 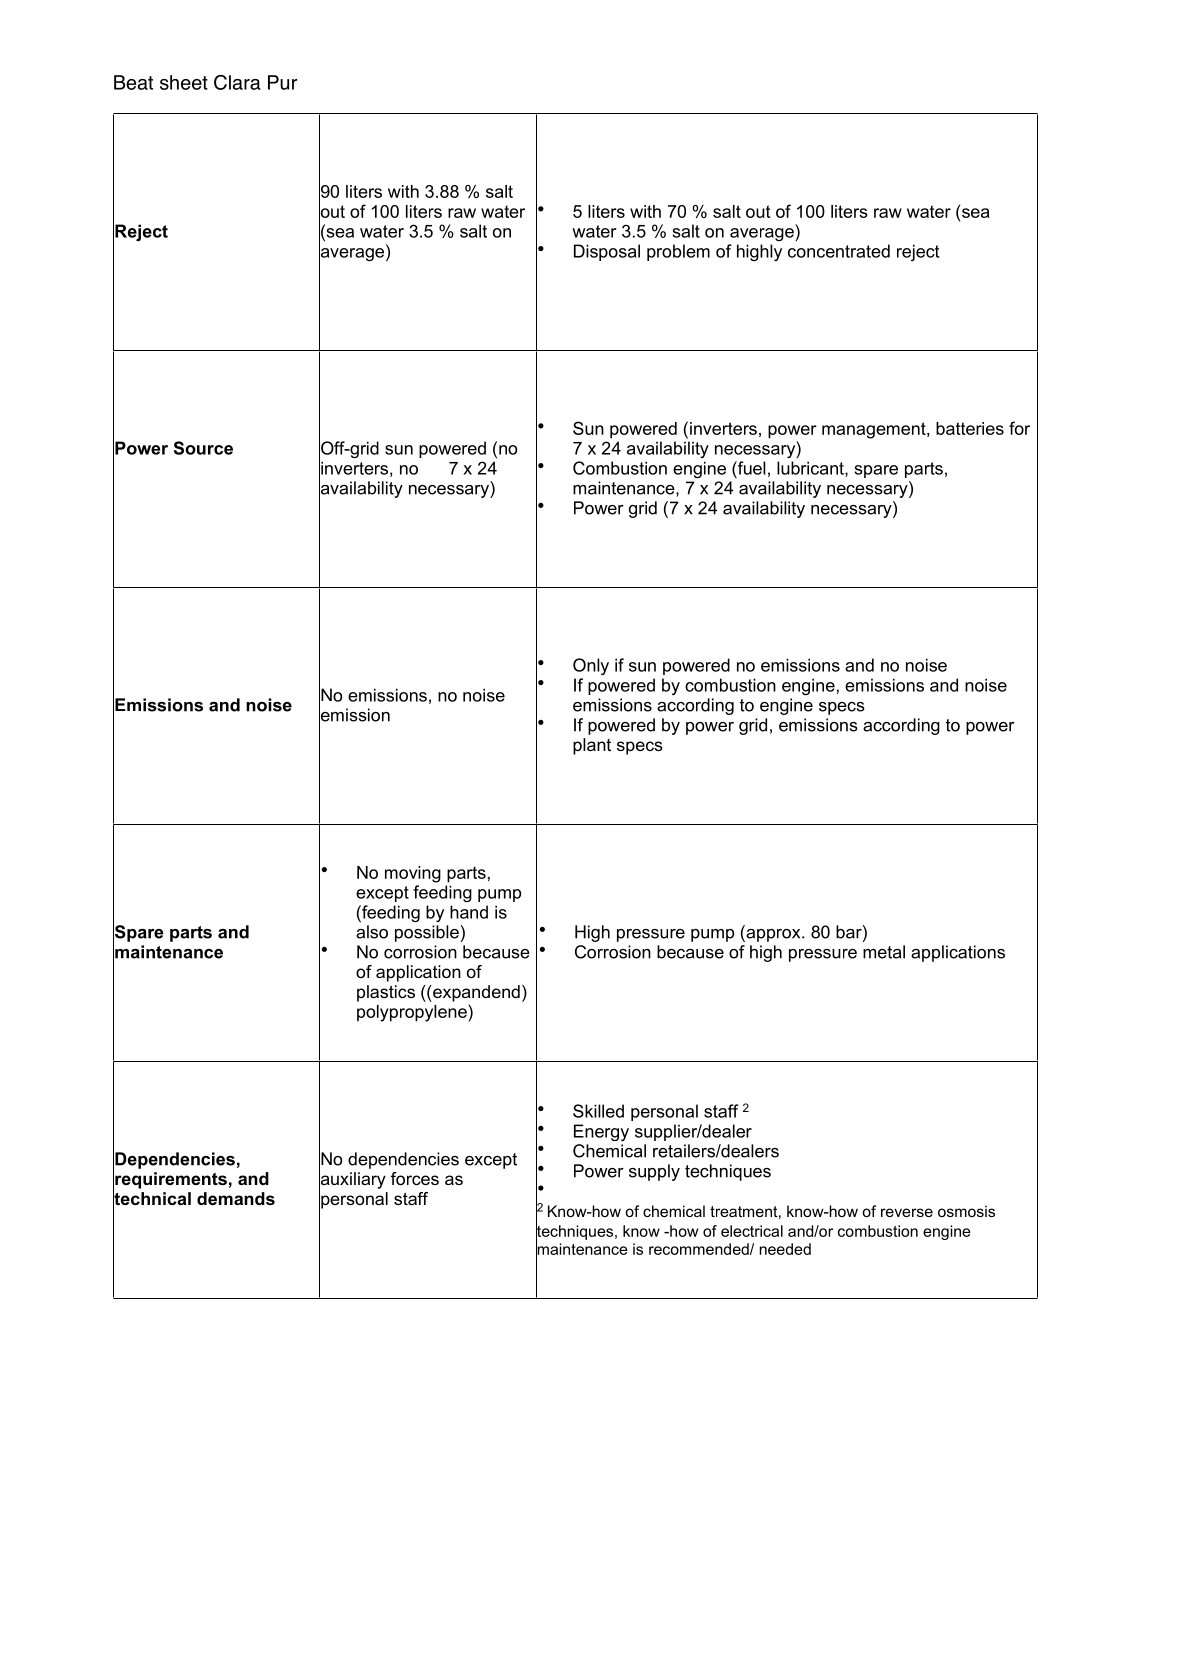 What do you see at coordinates (203, 448) in the screenshot?
I see `Source` at bounding box center [203, 448].
